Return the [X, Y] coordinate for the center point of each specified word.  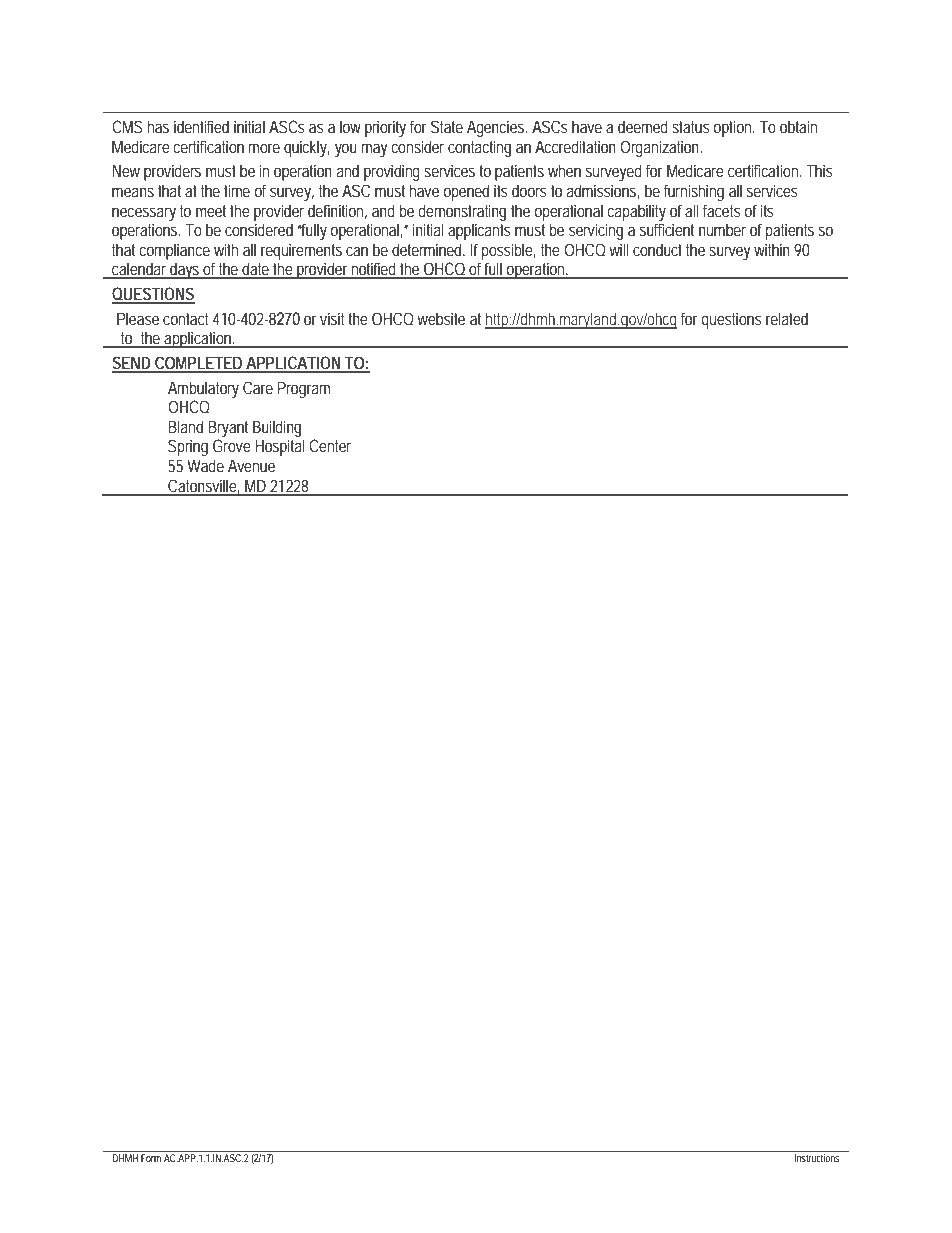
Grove [232, 445]
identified [201, 126]
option [734, 128]
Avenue [251, 465]
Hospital [280, 447]
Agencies [497, 128]
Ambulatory [203, 389]
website [441, 318]
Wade [205, 465]
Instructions [816, 1158]
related [787, 318]
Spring [188, 447]
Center [330, 445]
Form [151, 1158]
